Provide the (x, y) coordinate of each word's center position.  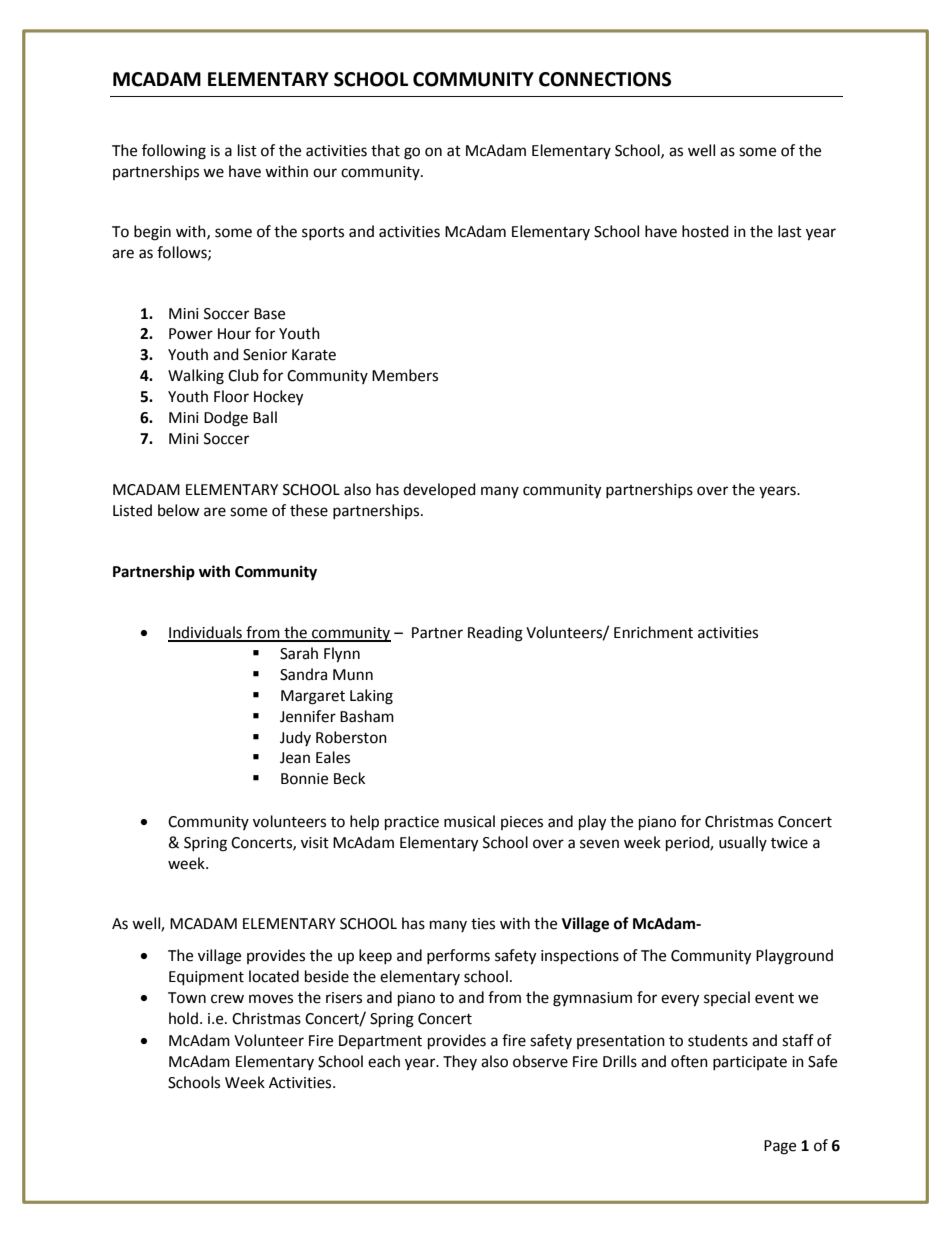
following (174, 152)
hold (183, 1018)
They (460, 1062)
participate (750, 1063)
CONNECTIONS (605, 79)
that (385, 150)
